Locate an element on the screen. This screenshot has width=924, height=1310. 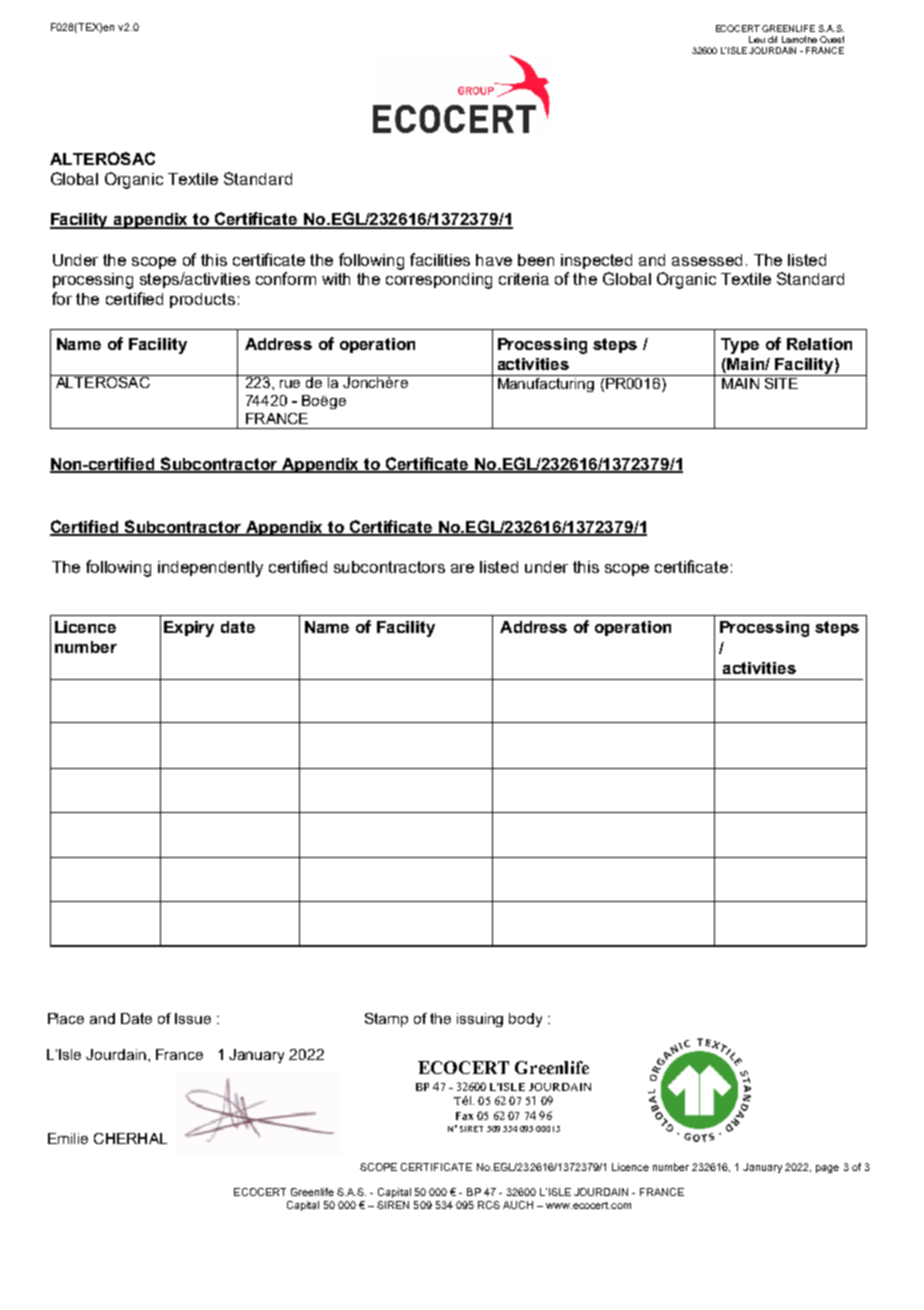
are is located at coordinates (462, 568).
